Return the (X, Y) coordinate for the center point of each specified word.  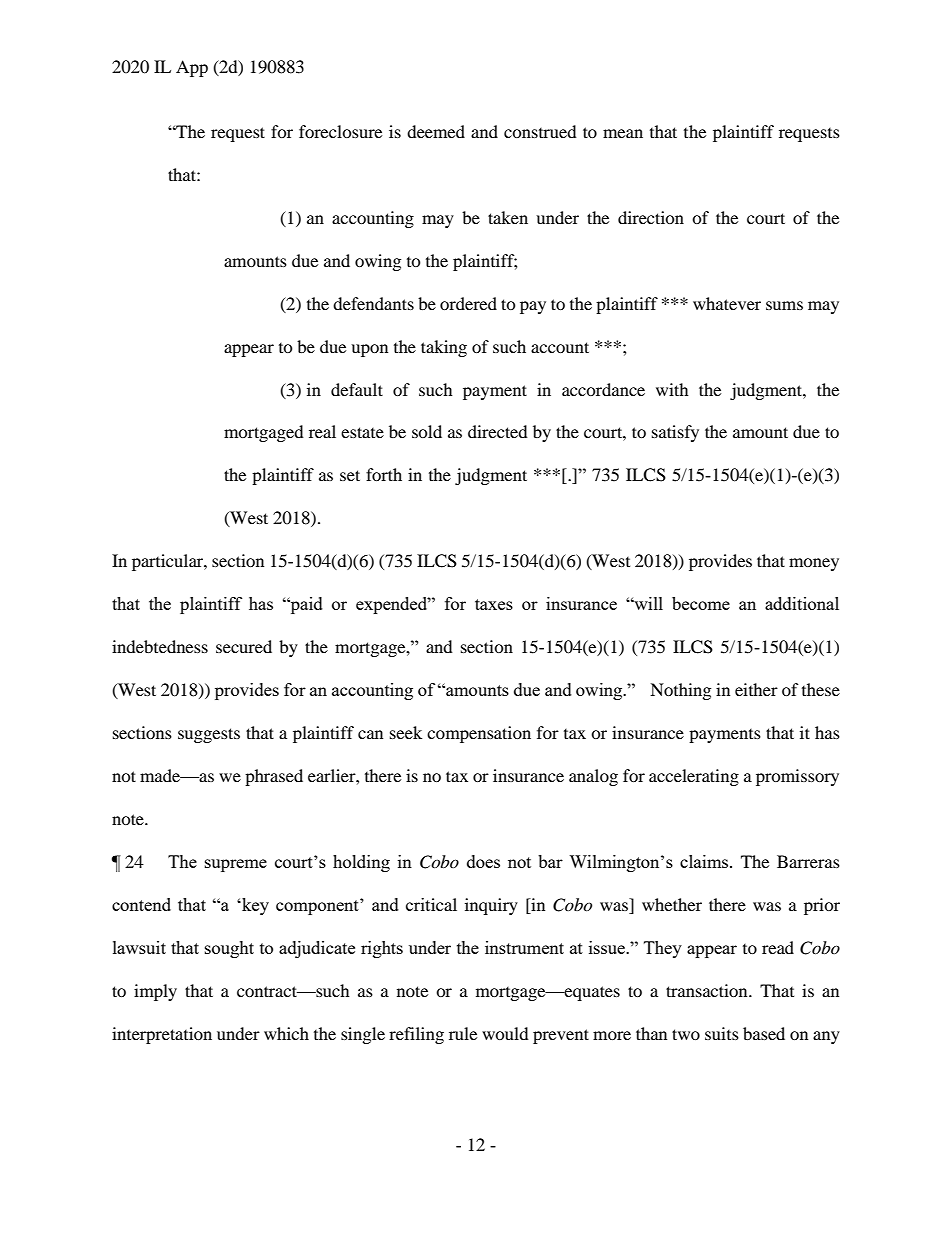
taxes (494, 604)
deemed (436, 131)
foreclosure (340, 131)
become (701, 603)
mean (623, 133)
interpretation (162, 1035)
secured (244, 646)
